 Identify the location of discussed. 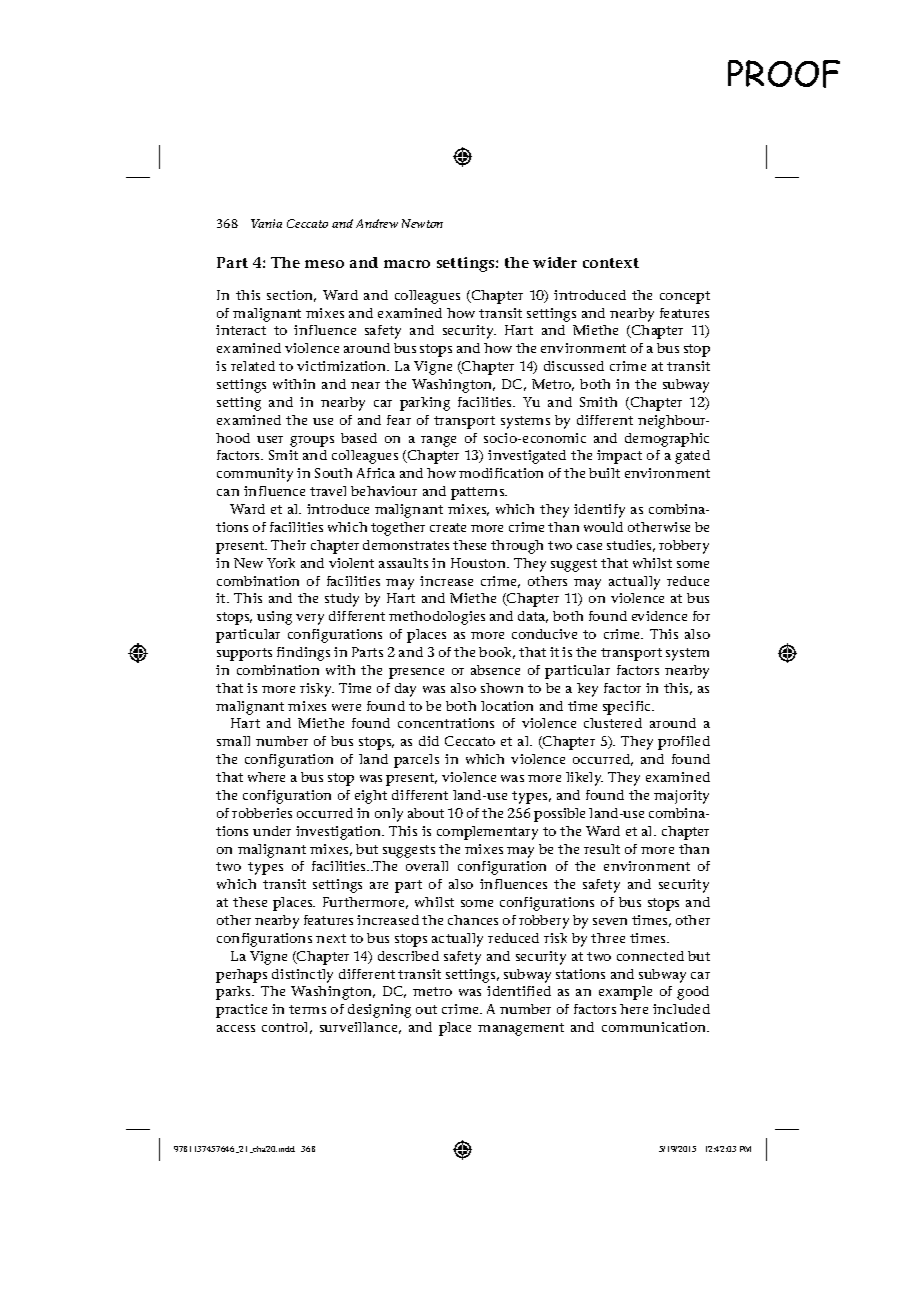
(574, 366).
